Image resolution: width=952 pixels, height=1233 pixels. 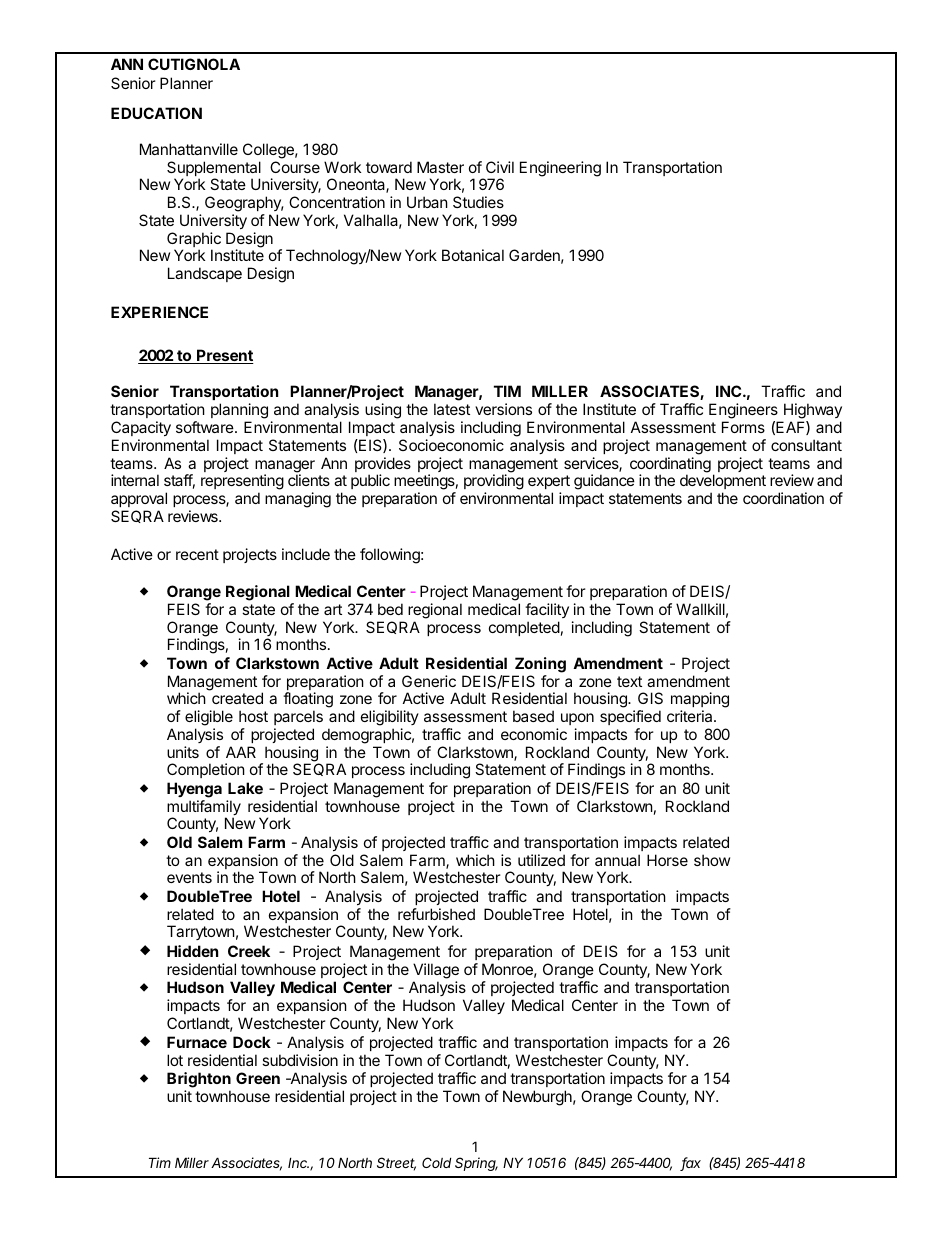 I want to click on Civil, so click(x=500, y=167).
